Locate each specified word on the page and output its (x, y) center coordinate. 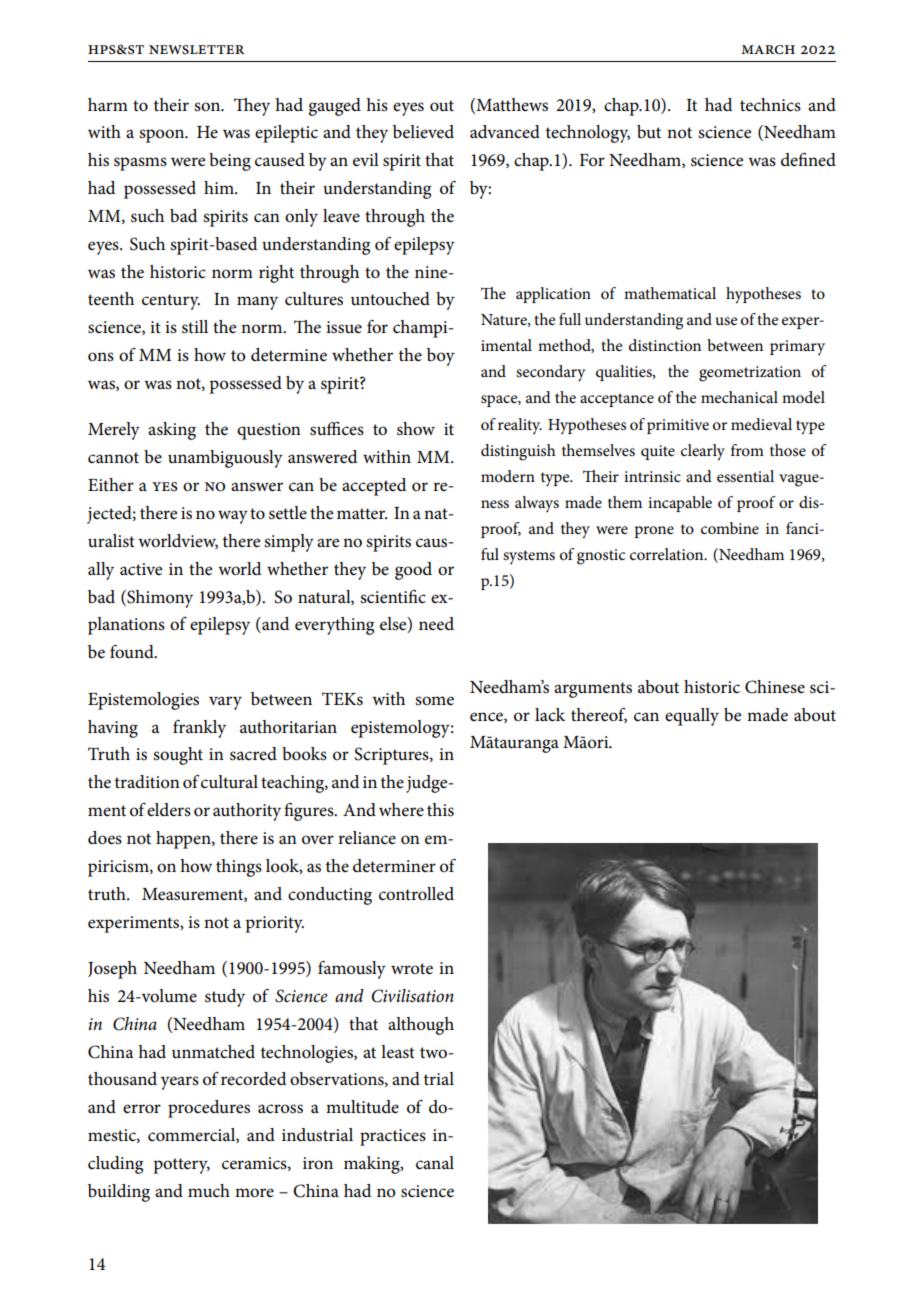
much (209, 1191)
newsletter (196, 50)
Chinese (775, 687)
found (133, 652)
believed (423, 132)
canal (435, 1163)
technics (770, 105)
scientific (393, 597)
